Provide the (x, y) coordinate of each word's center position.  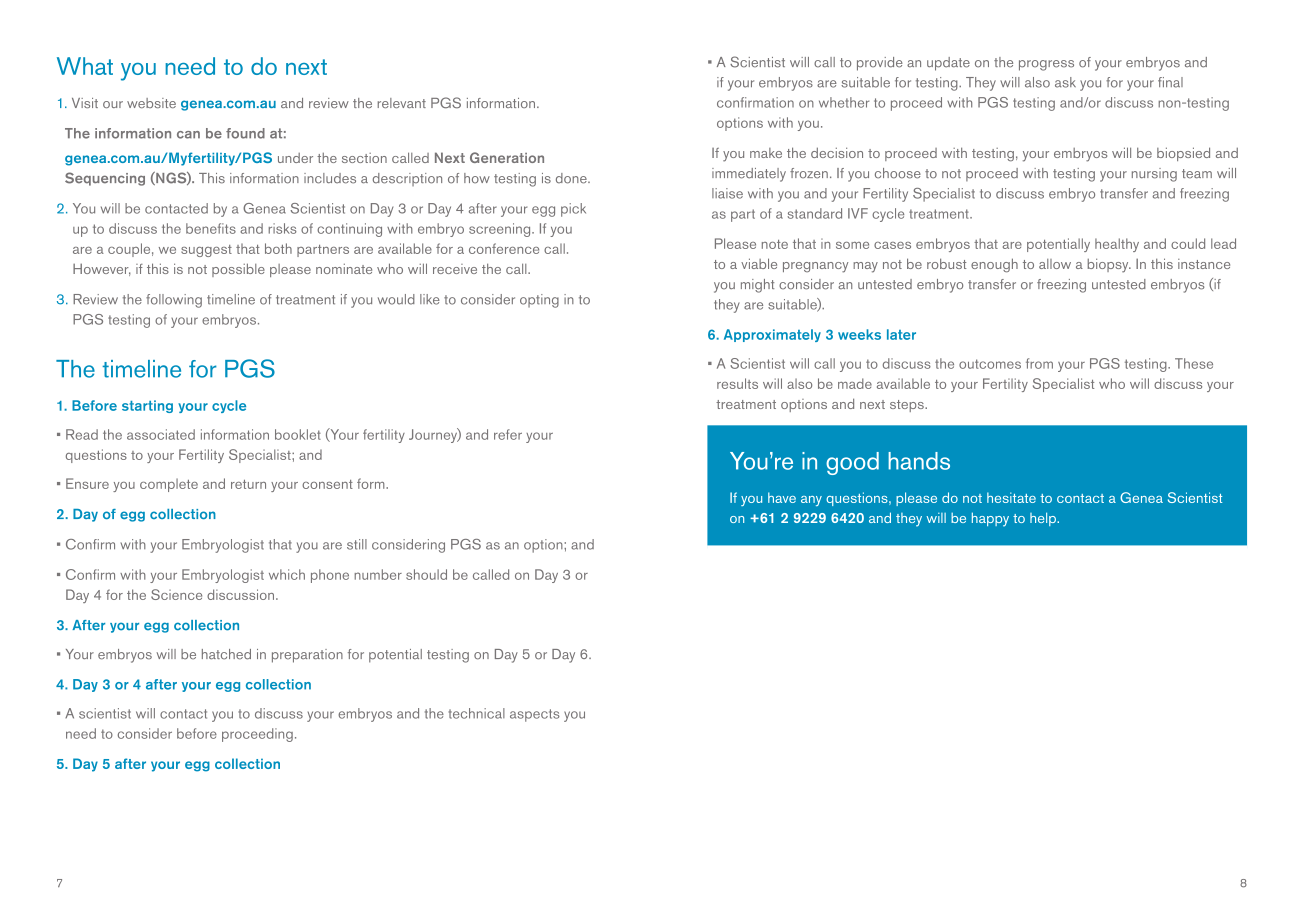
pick (573, 210)
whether (844, 102)
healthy (1117, 245)
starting (147, 406)
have (782, 497)
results (737, 383)
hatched (226, 654)
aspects (535, 715)
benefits (211, 228)
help (1044, 519)
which (287, 574)
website (151, 103)
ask (1065, 82)
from (1039, 363)
